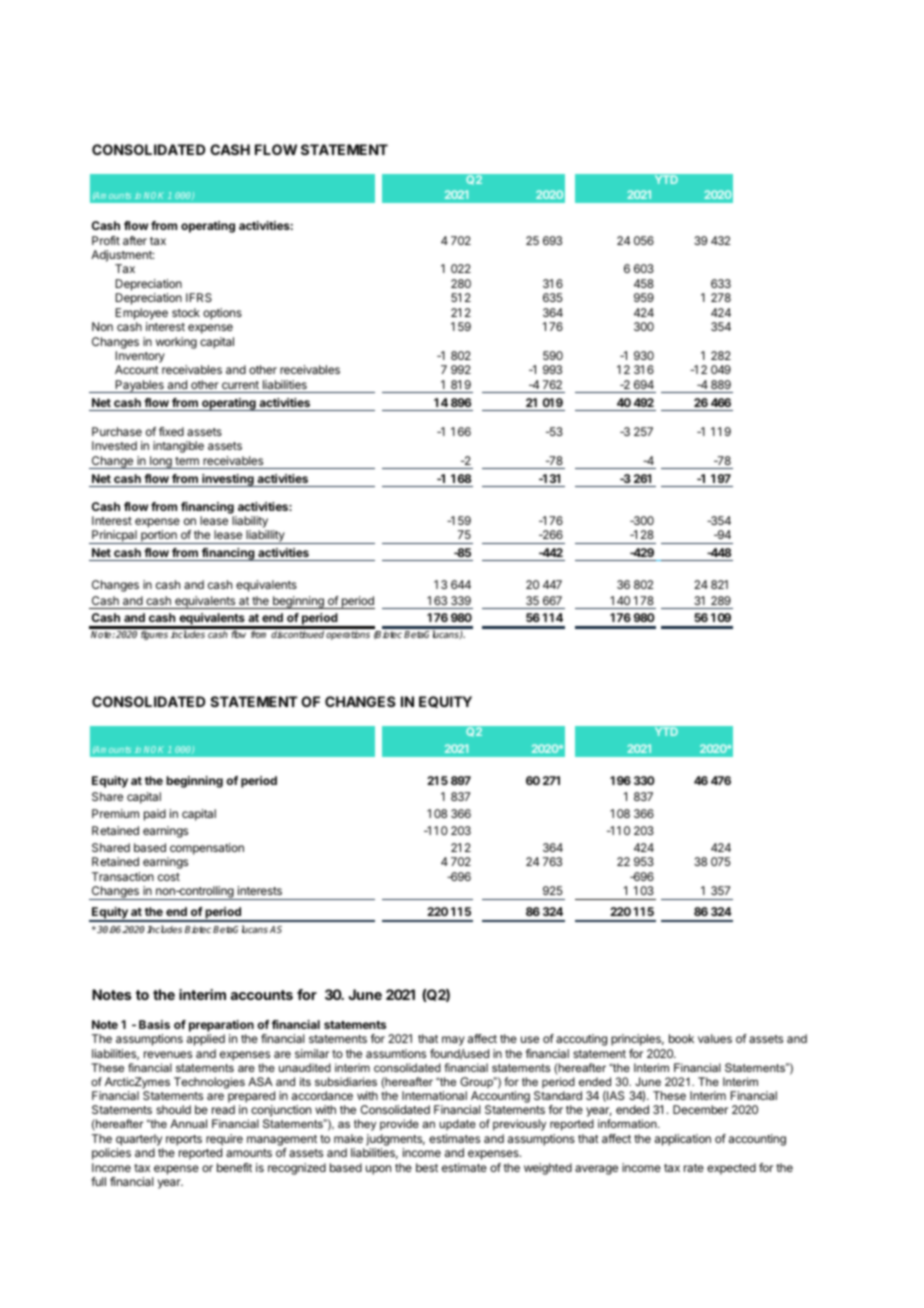 The image size is (924, 1308). I want to click on current, so click(240, 385).
